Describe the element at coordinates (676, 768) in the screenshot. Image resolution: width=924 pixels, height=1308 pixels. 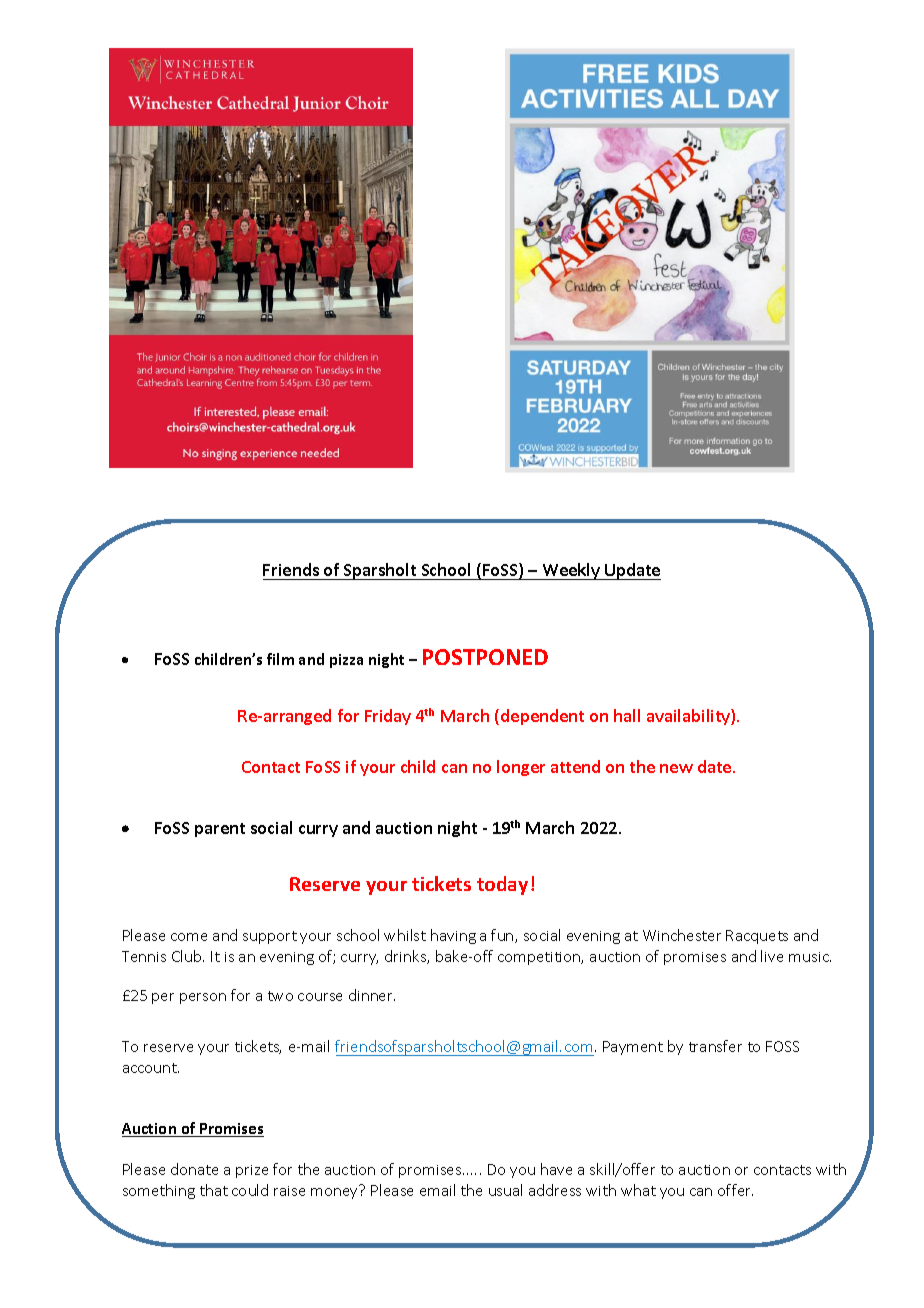
I see `new` at that location.
